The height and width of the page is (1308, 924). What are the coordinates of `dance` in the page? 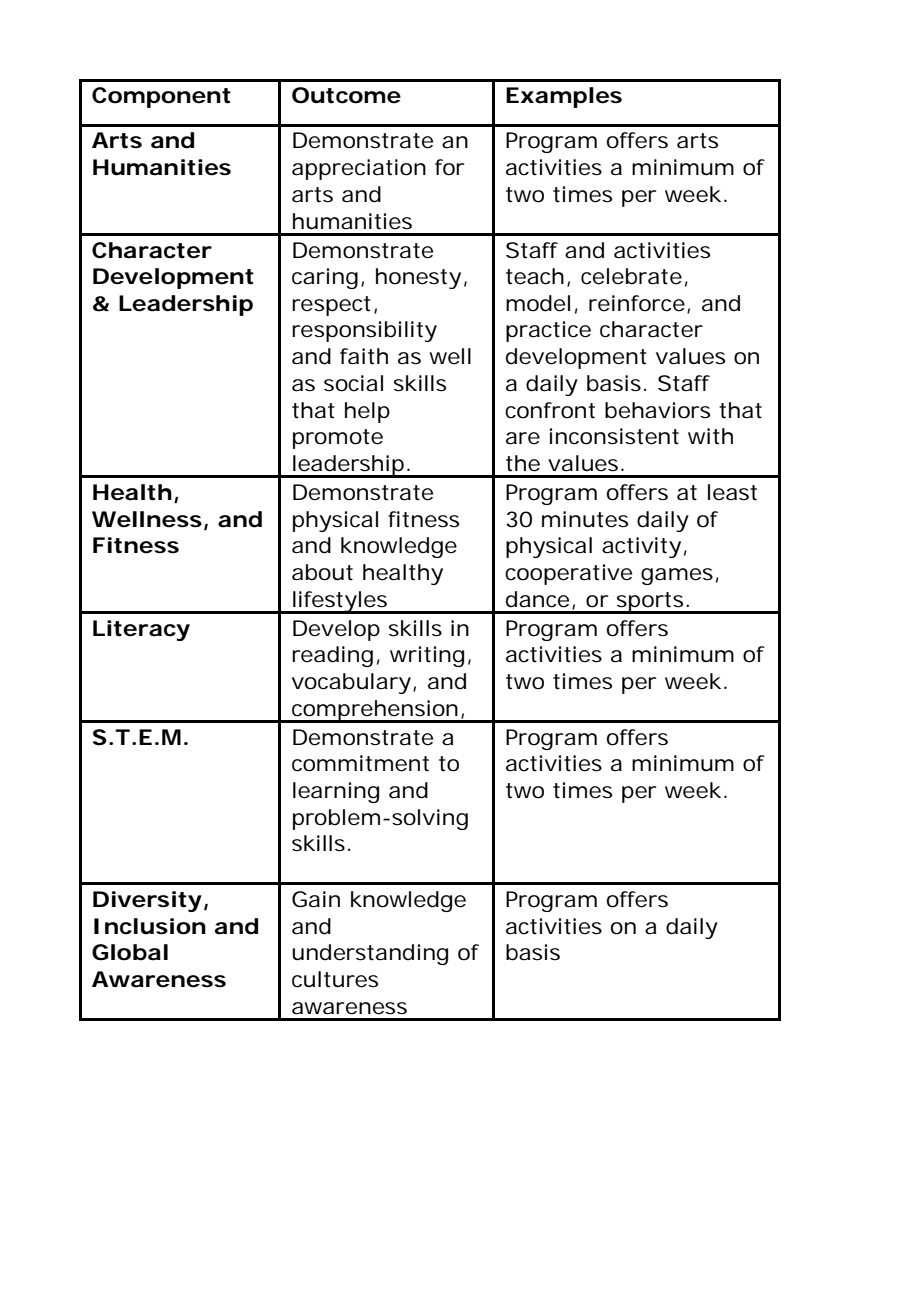 It's located at (537, 599).
